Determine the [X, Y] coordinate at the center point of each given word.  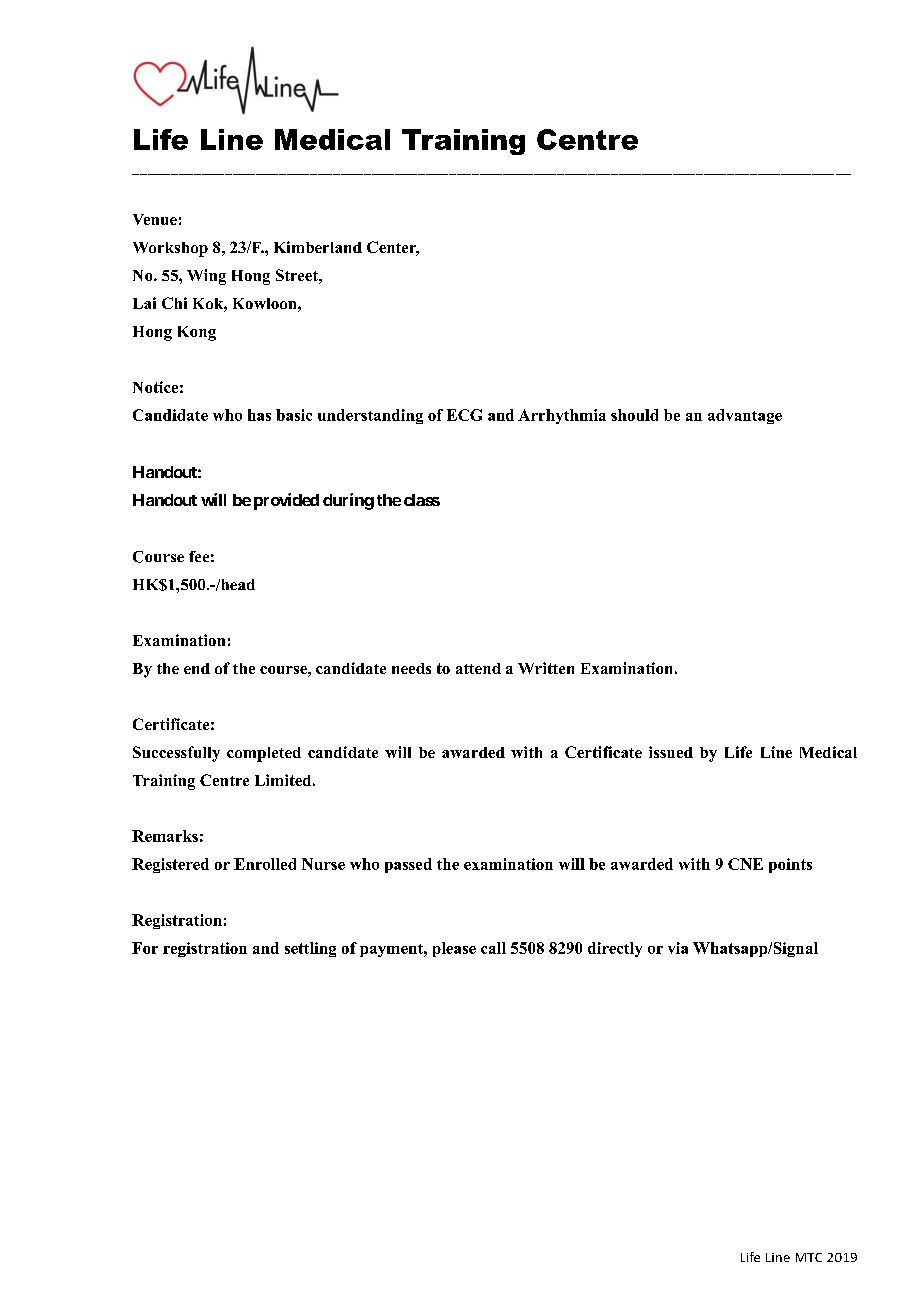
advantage [745, 416]
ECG [464, 415]
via [678, 948]
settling [310, 949]
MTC [809, 1257]
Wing [206, 277]
